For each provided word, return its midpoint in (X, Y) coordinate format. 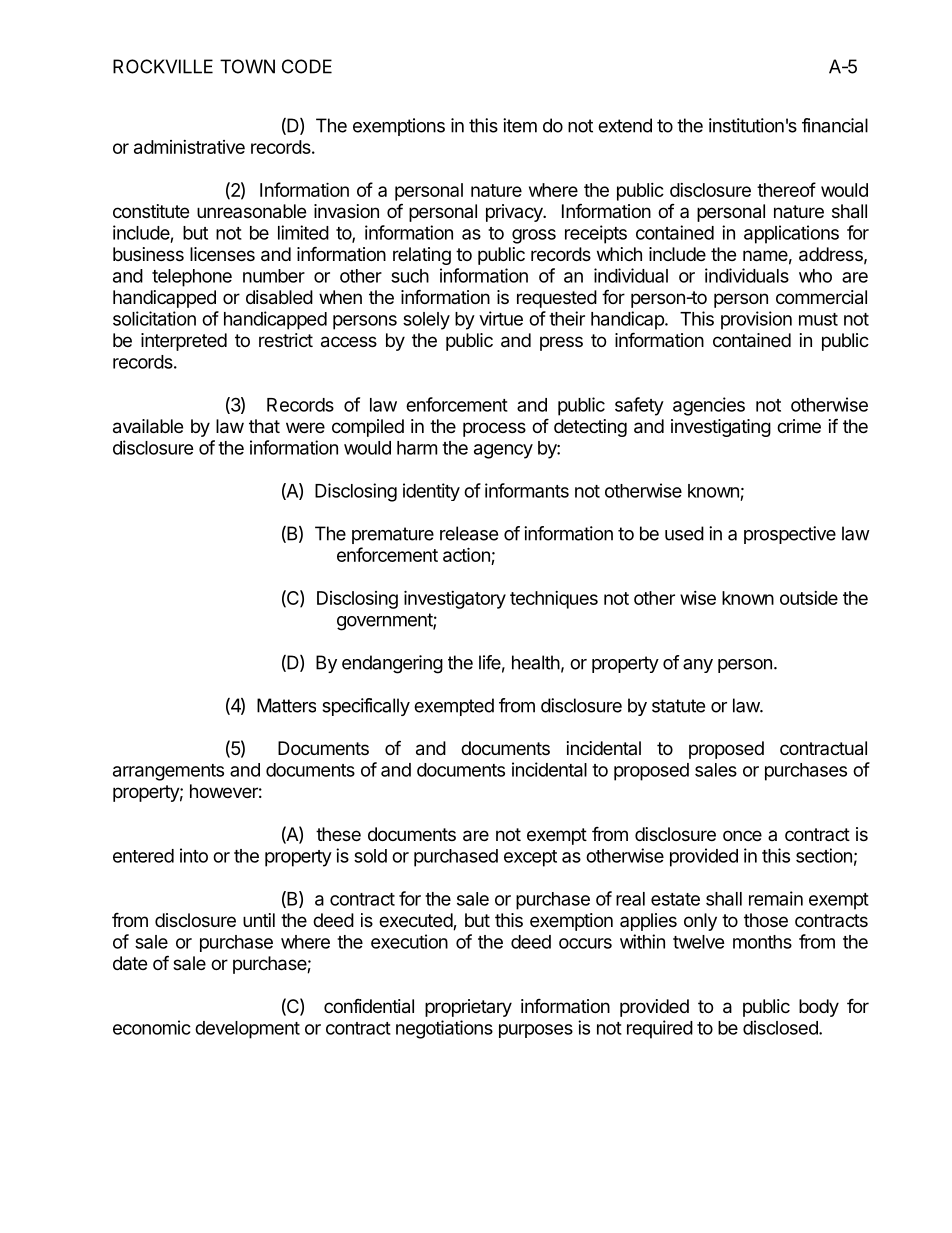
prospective (790, 535)
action (467, 556)
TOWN (247, 66)
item (520, 125)
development (247, 1030)
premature (393, 535)
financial (835, 125)
